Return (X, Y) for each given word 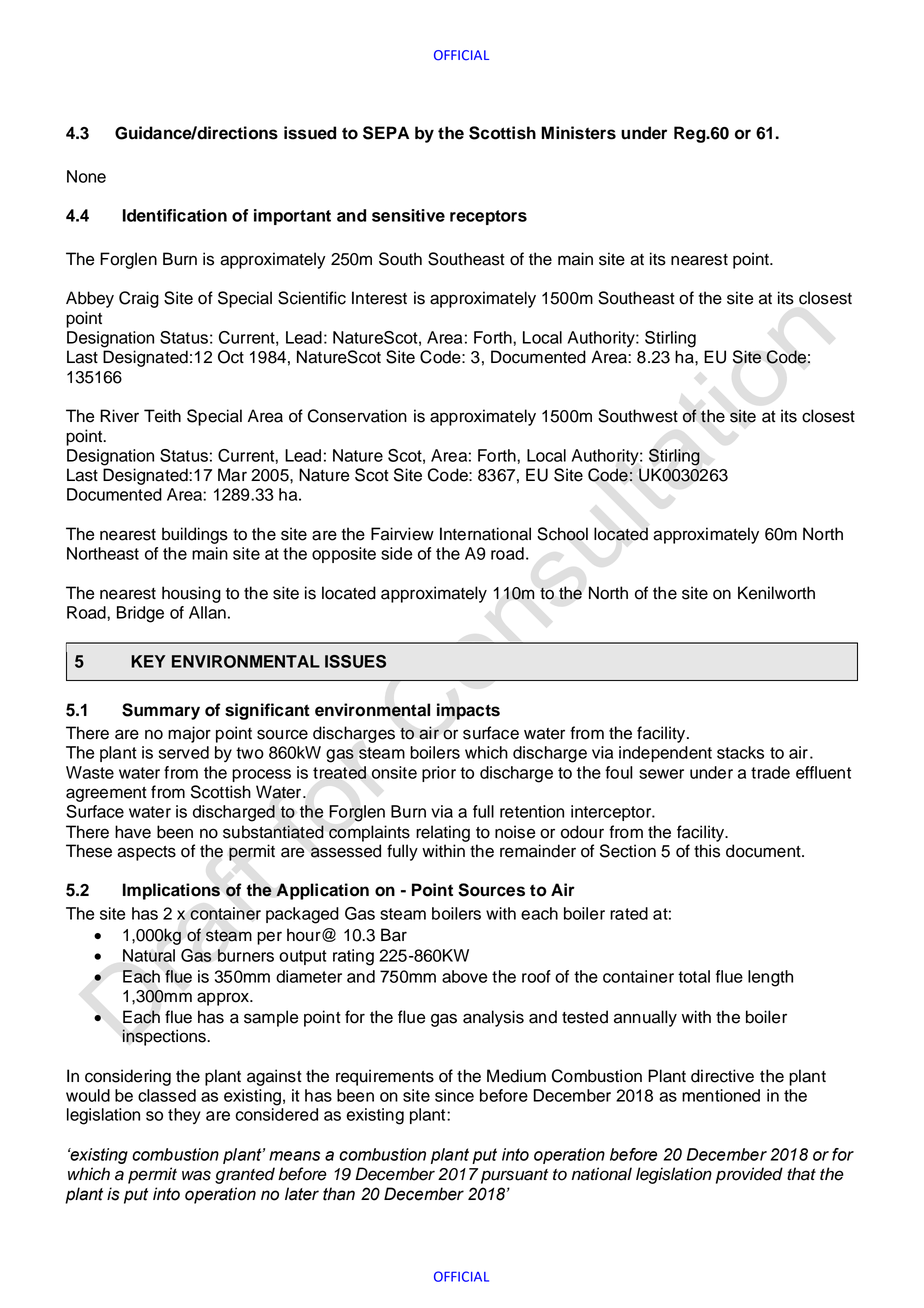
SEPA (386, 133)
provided (749, 1175)
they (184, 1116)
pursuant (514, 1176)
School (562, 534)
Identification (175, 215)
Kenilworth (776, 593)
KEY (148, 661)
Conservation (357, 416)
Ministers (578, 133)
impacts (468, 711)
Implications (171, 891)
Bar (394, 935)
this (707, 851)
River (119, 416)
